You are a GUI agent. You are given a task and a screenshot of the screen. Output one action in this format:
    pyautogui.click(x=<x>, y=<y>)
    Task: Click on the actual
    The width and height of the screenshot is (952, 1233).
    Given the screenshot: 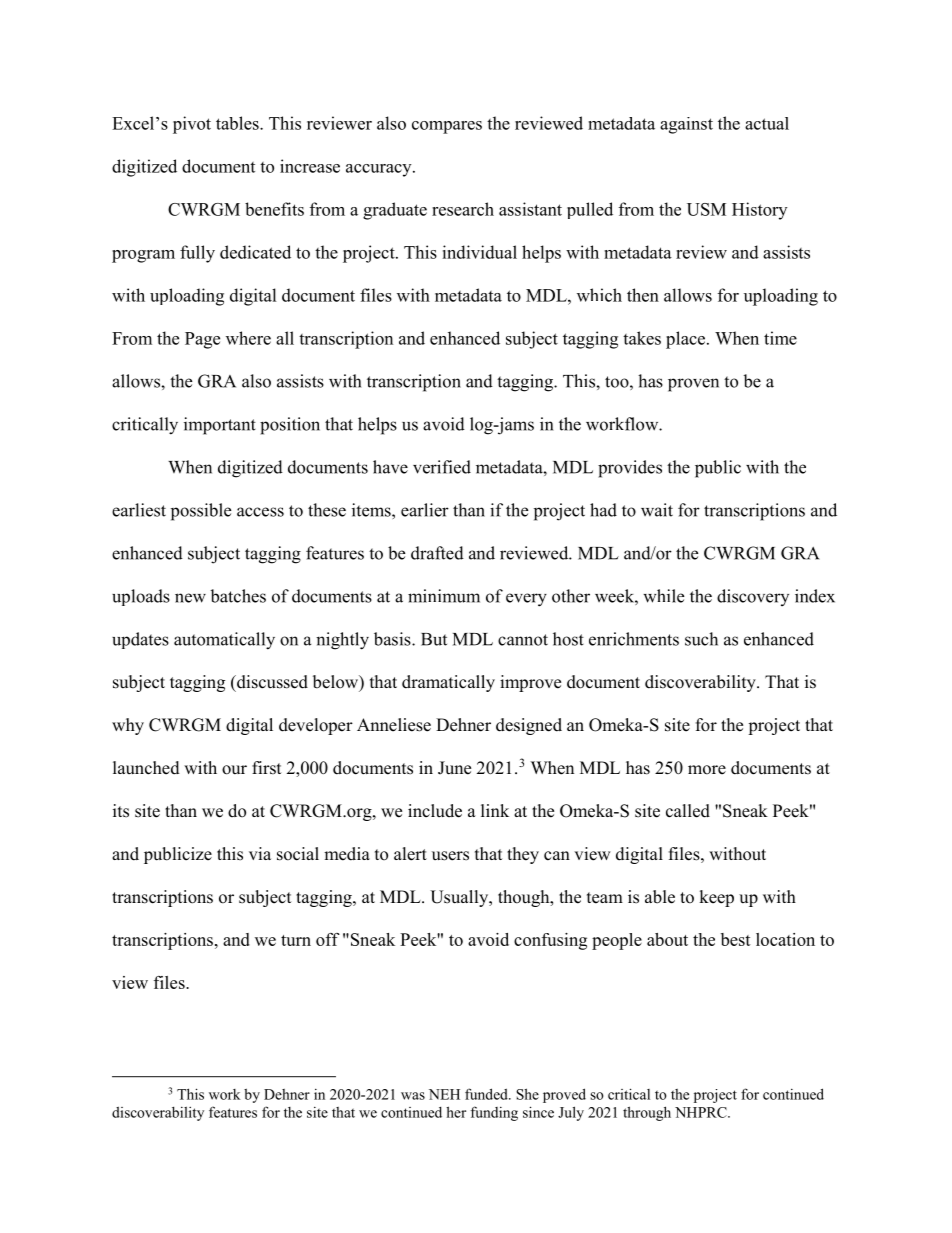 What is the action you would take?
    pyautogui.click(x=767, y=123)
